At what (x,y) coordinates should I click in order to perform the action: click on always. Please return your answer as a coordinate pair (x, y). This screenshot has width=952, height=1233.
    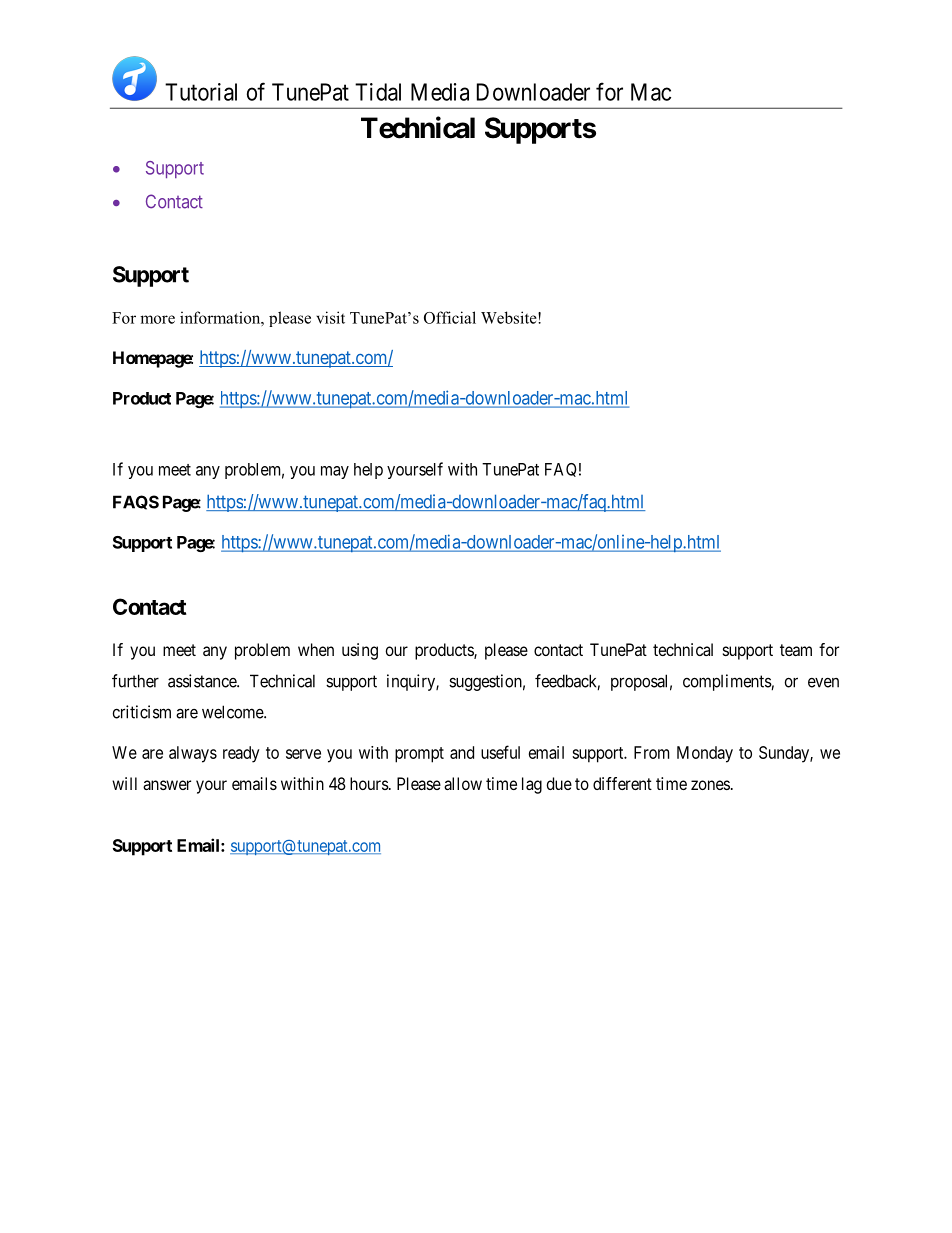
    Looking at the image, I should click on (193, 754).
